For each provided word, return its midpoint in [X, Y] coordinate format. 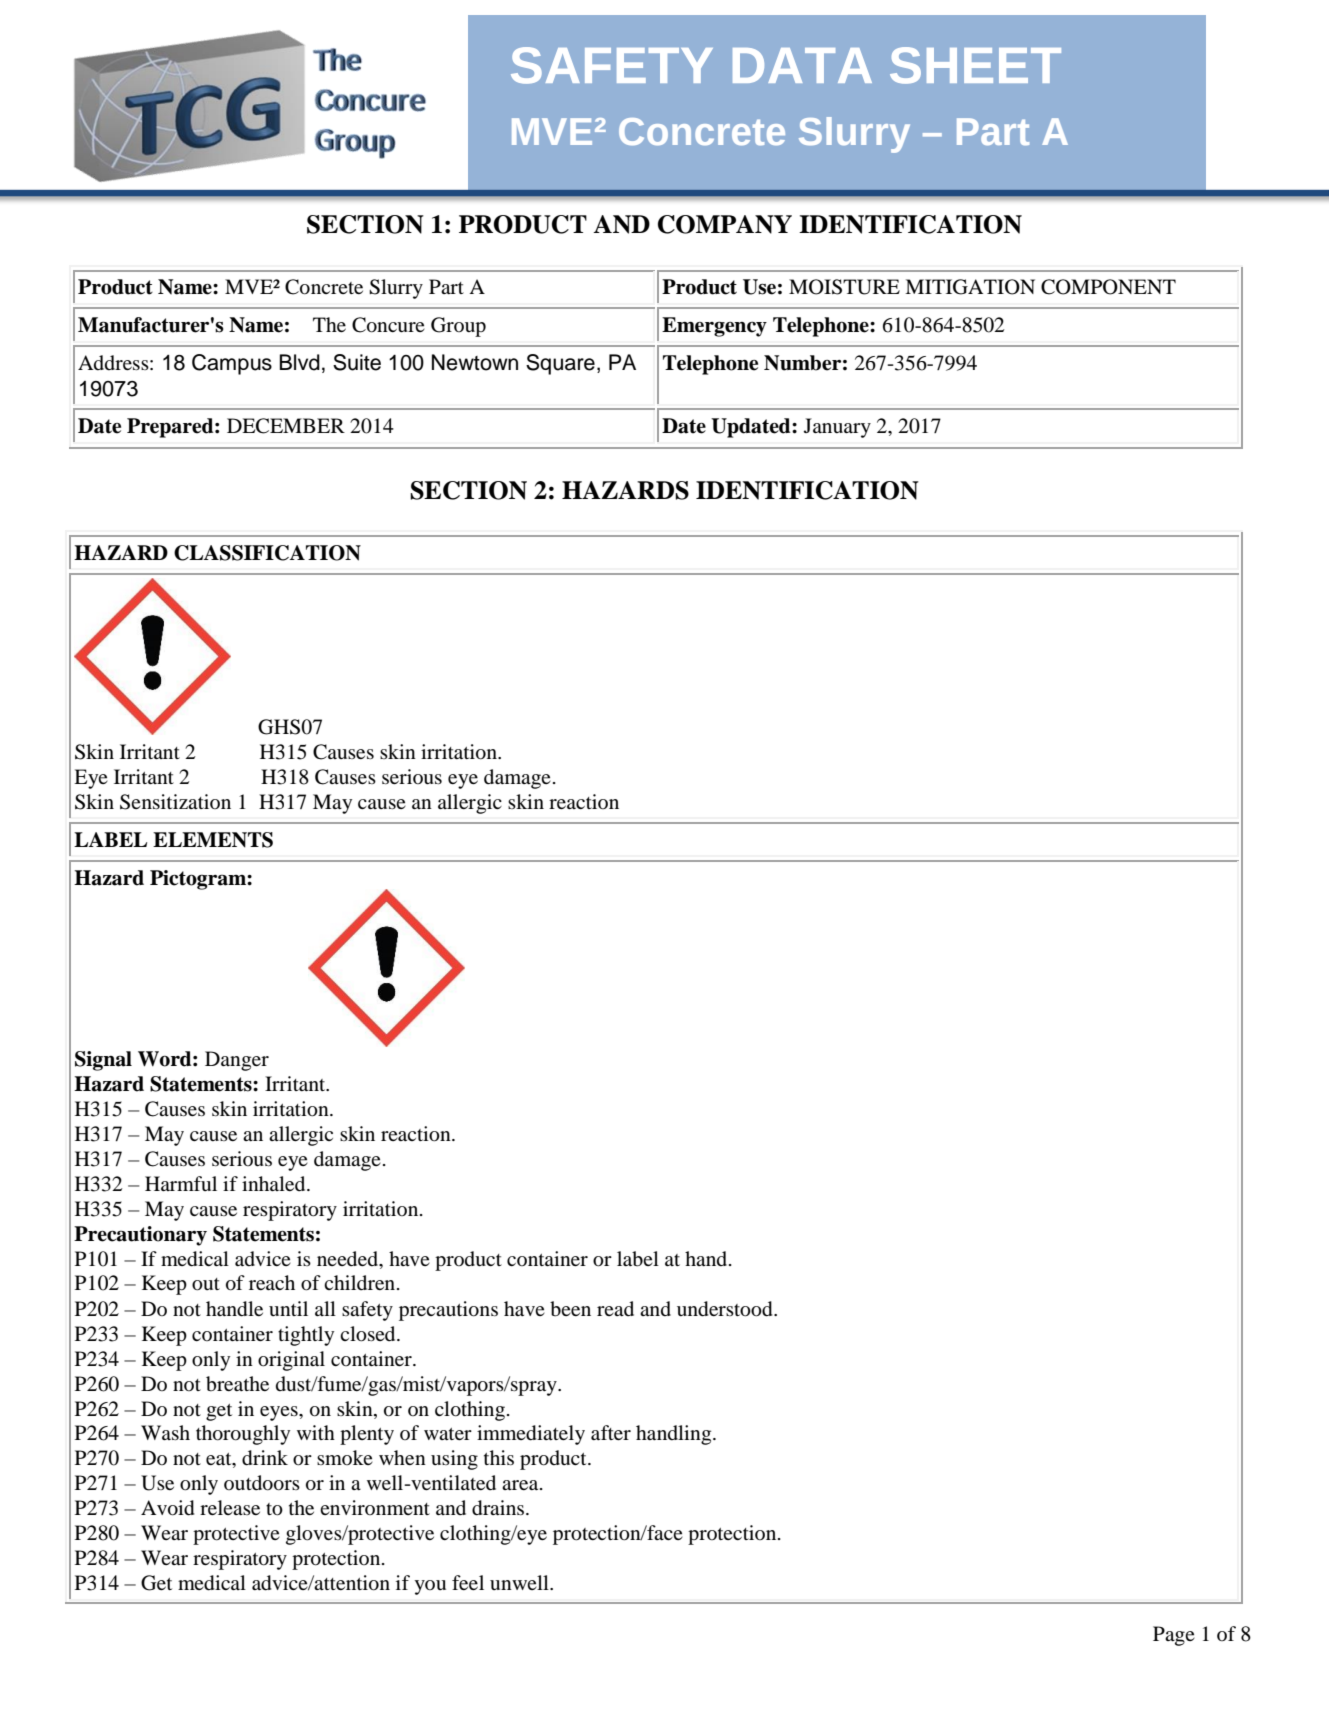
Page [1174, 1636]
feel [468, 1582]
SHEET [975, 65]
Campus [232, 364]
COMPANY [725, 224]
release [230, 1507]
